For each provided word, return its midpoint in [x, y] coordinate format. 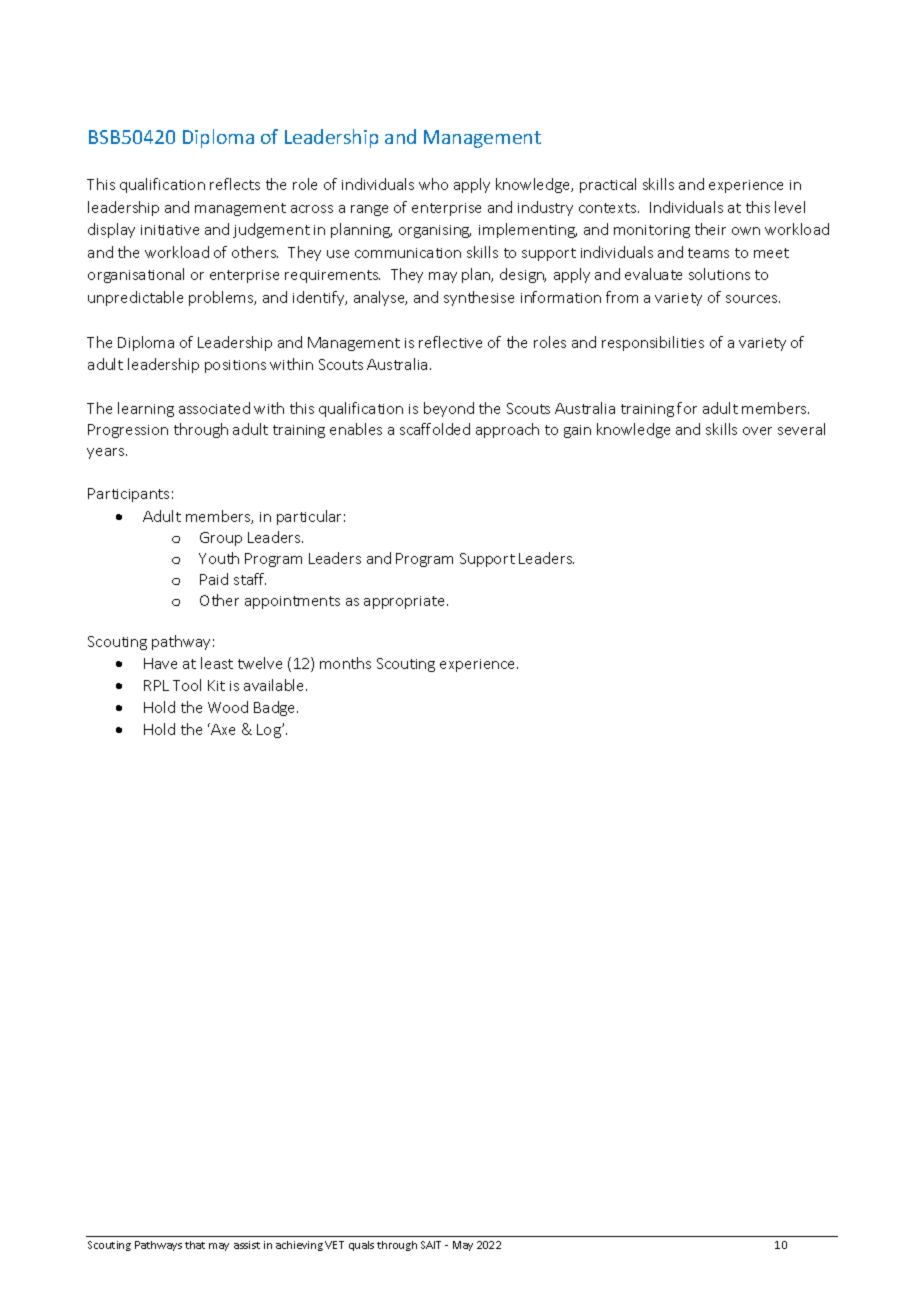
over [757, 431]
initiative [170, 230]
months [345, 663]
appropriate [406, 602]
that [195, 1245]
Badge [276, 708]
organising [435, 231]
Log [270, 731]
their [710, 229]
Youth [219, 558]
